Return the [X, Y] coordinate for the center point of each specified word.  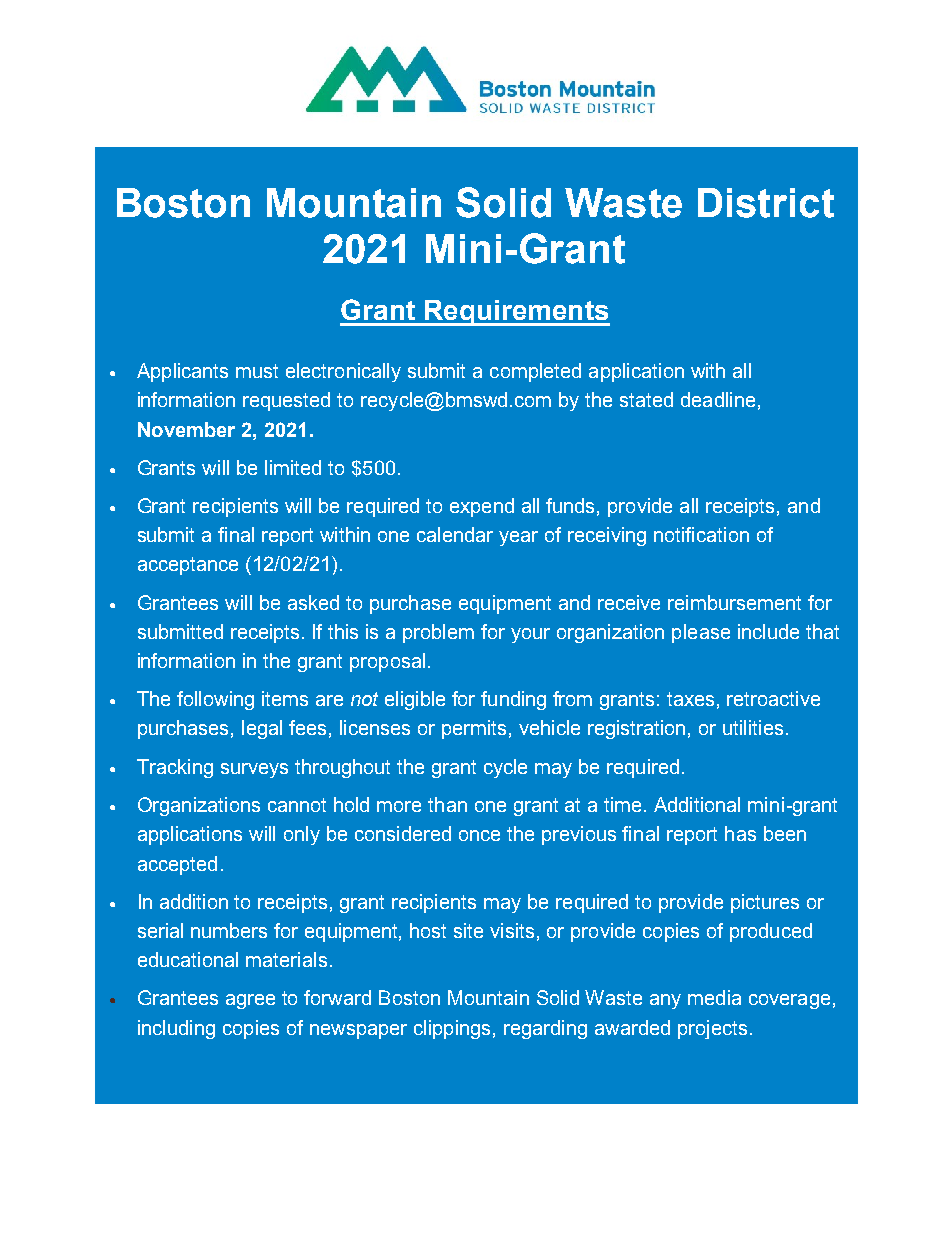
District [766, 203]
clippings [452, 1029]
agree [250, 1001]
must [257, 371]
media [714, 997]
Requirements [516, 313]
